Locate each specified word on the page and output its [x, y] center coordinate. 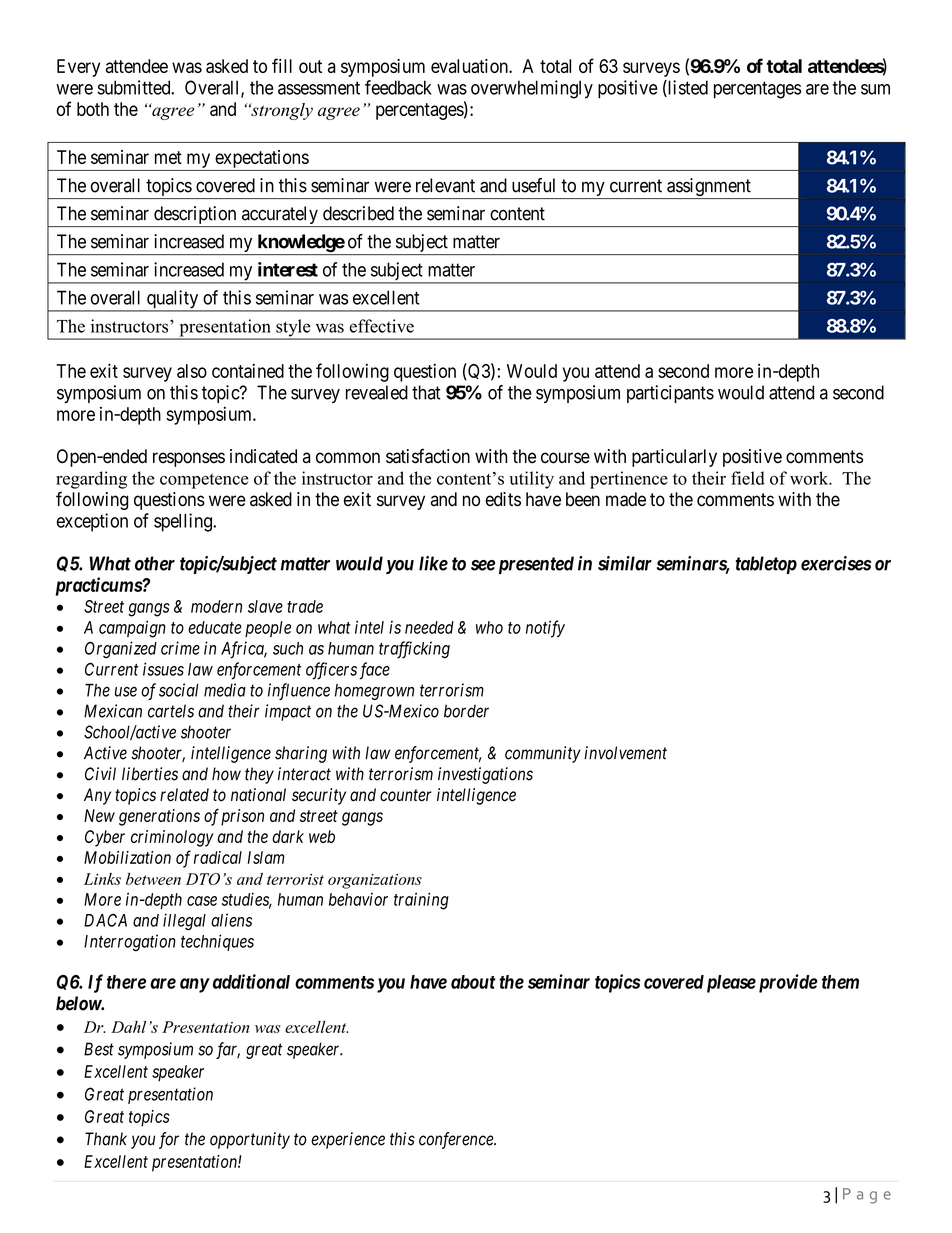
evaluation [470, 66]
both [93, 109]
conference [457, 1140]
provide [786, 983]
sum [875, 89]
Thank [106, 1139]
